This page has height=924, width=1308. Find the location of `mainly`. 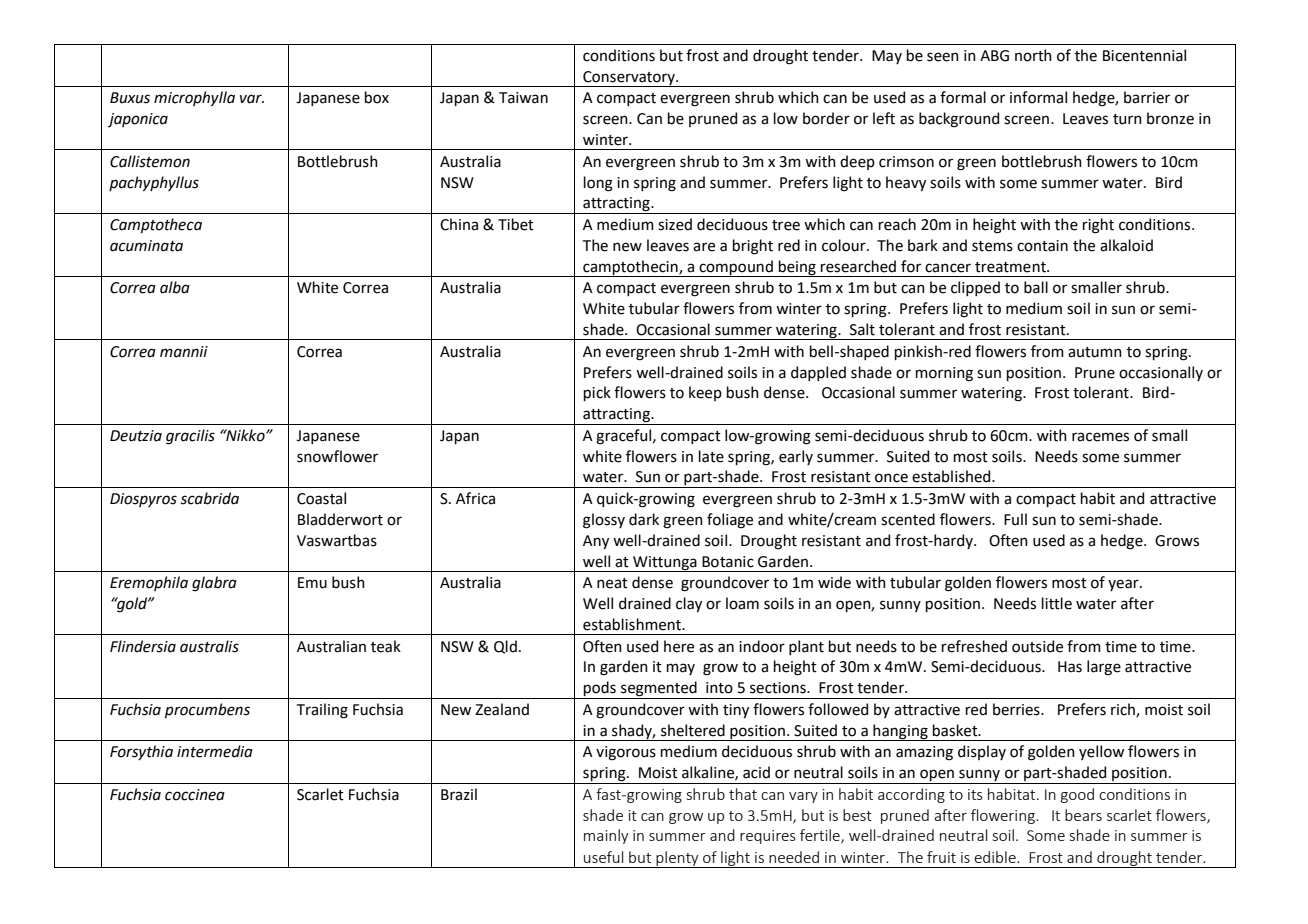

mainly is located at coordinates (606, 836).
